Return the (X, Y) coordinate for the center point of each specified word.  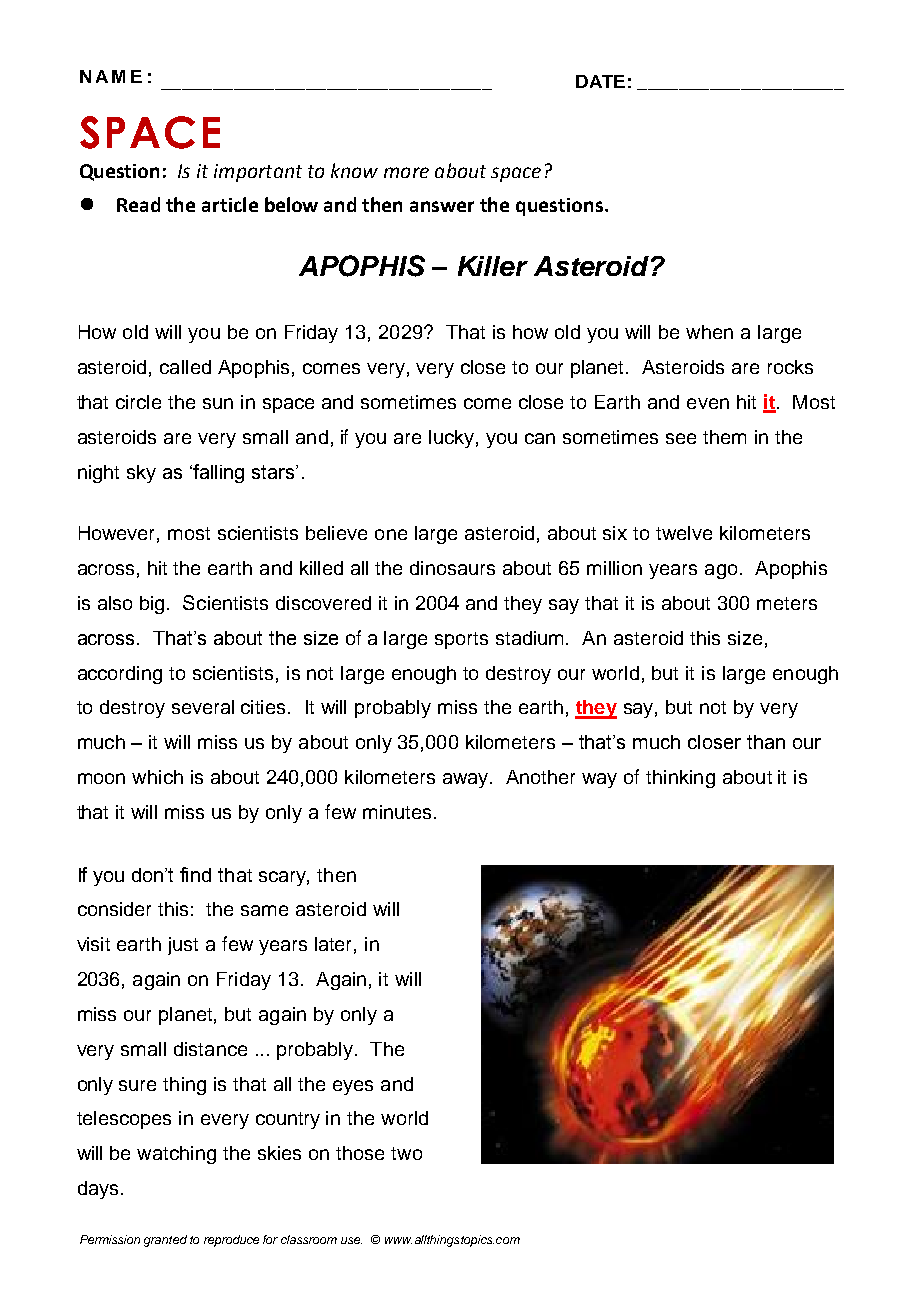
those (360, 1153)
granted (165, 1241)
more (406, 172)
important (258, 173)
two (406, 1153)
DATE (600, 81)
